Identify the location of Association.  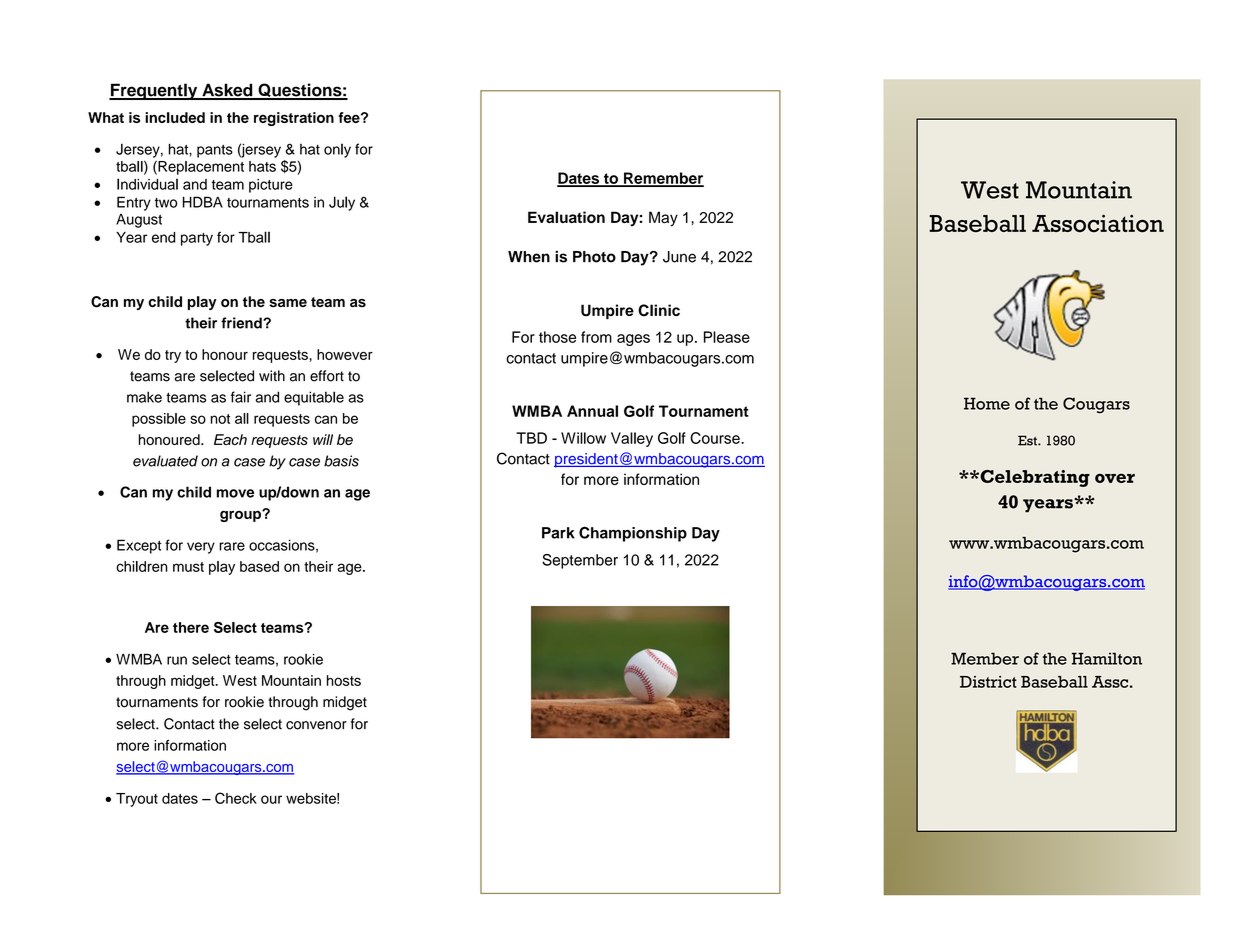
(1098, 223).
